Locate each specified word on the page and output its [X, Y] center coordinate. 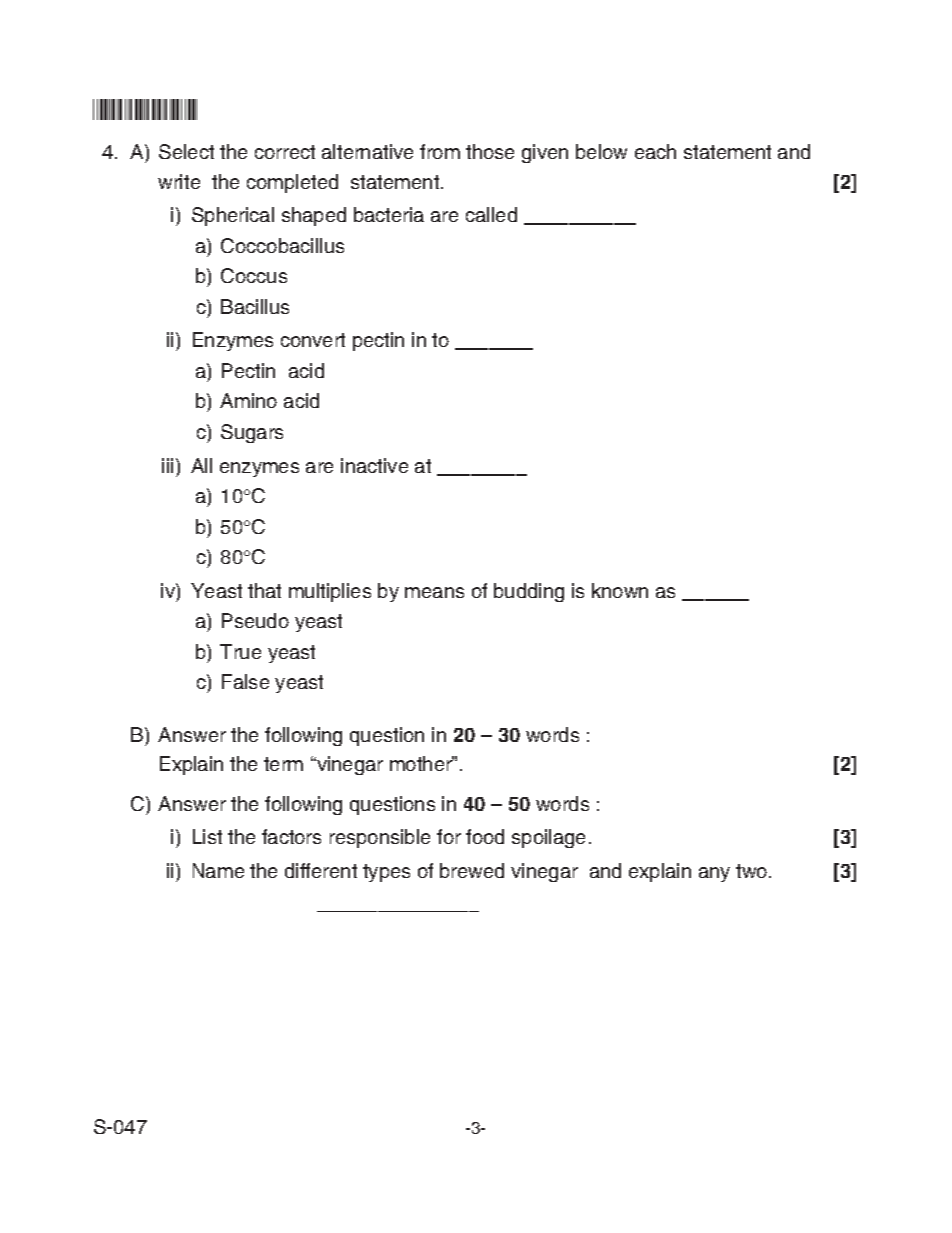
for [449, 836]
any [714, 874]
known [620, 590]
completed [292, 183]
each [655, 151]
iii [167, 465]
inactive [374, 465]
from [440, 151]
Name [218, 870]
